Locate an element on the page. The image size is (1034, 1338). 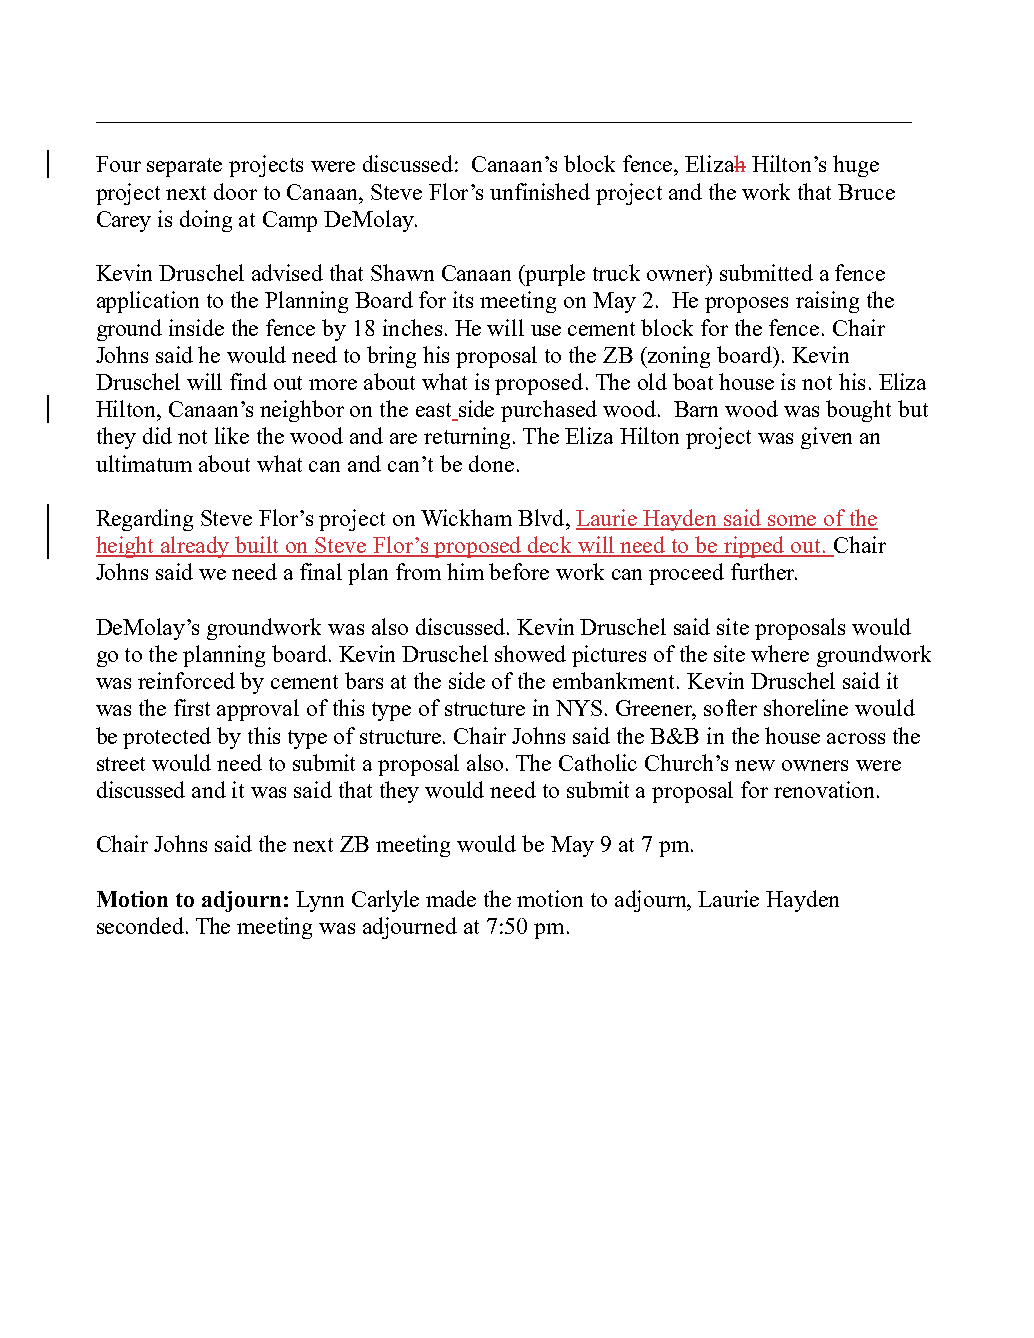
seconded is located at coordinates (140, 925).
